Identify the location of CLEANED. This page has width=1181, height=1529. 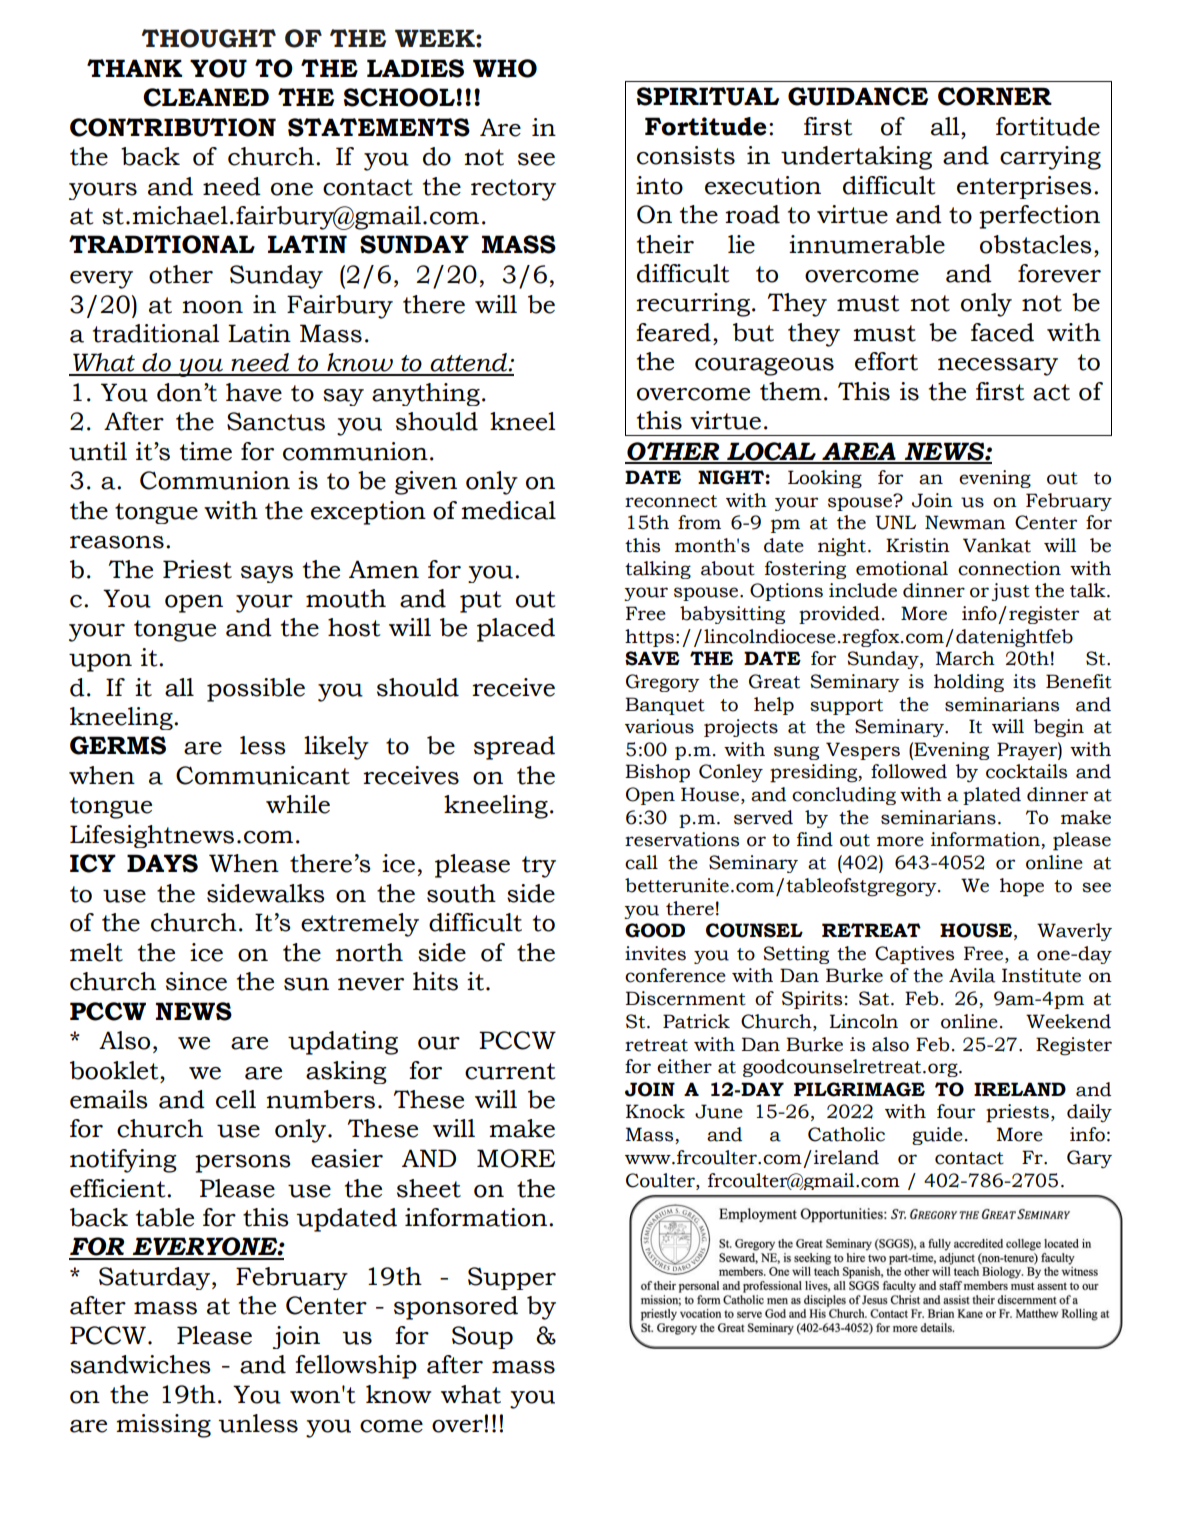
(206, 97).
